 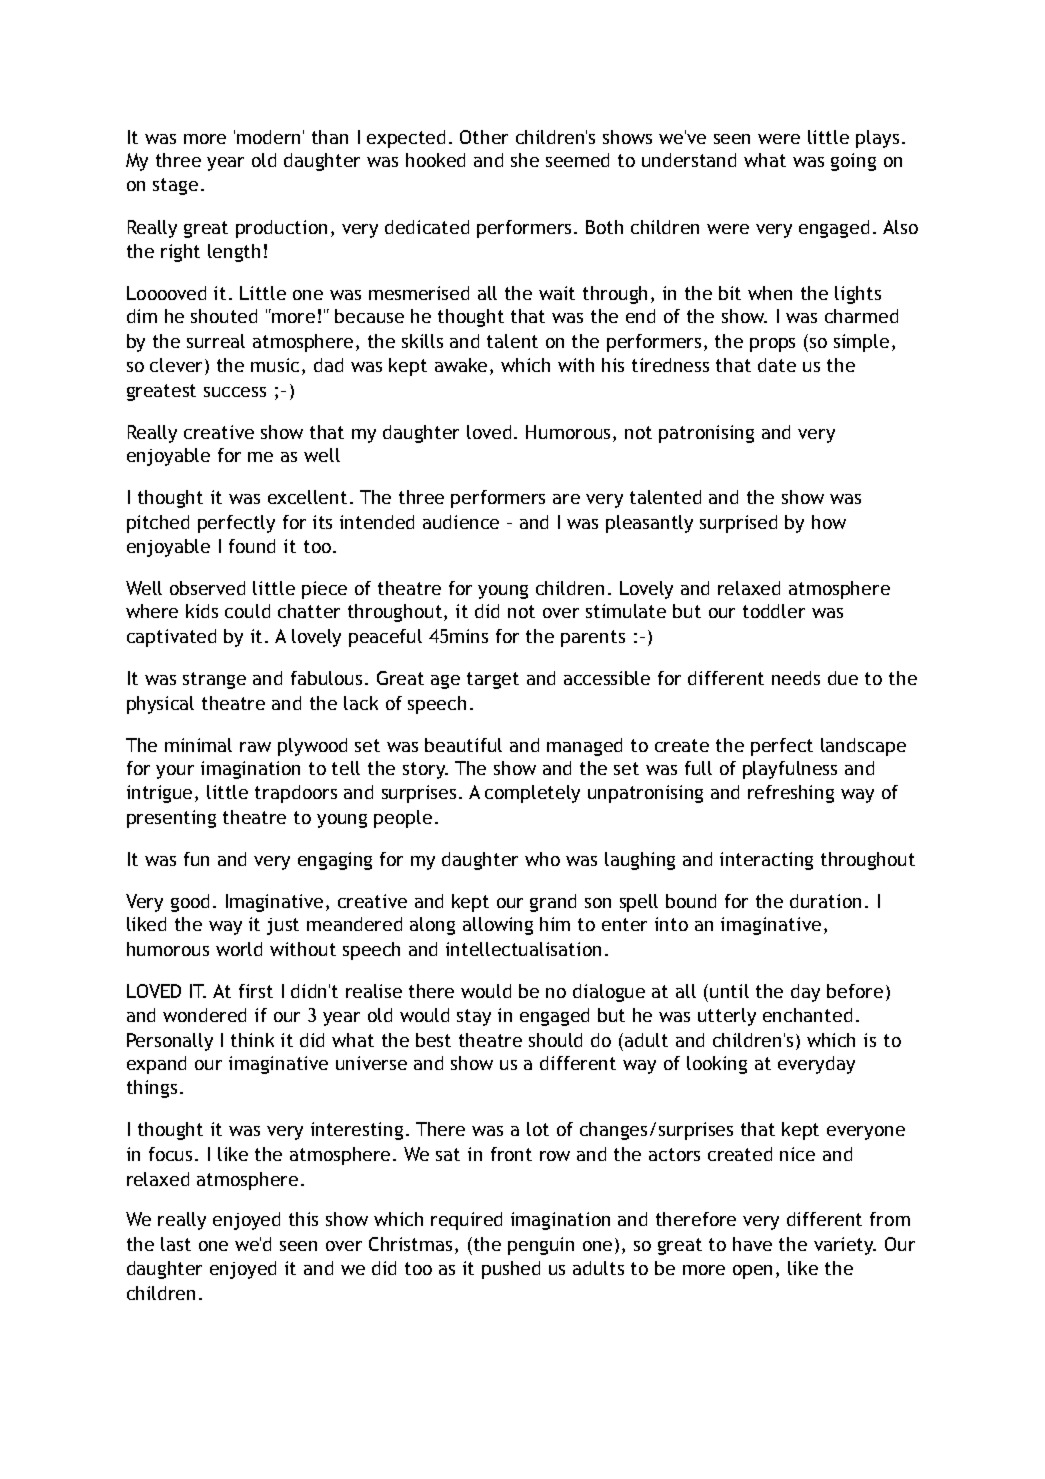 I want to click on found, so click(x=252, y=546).
